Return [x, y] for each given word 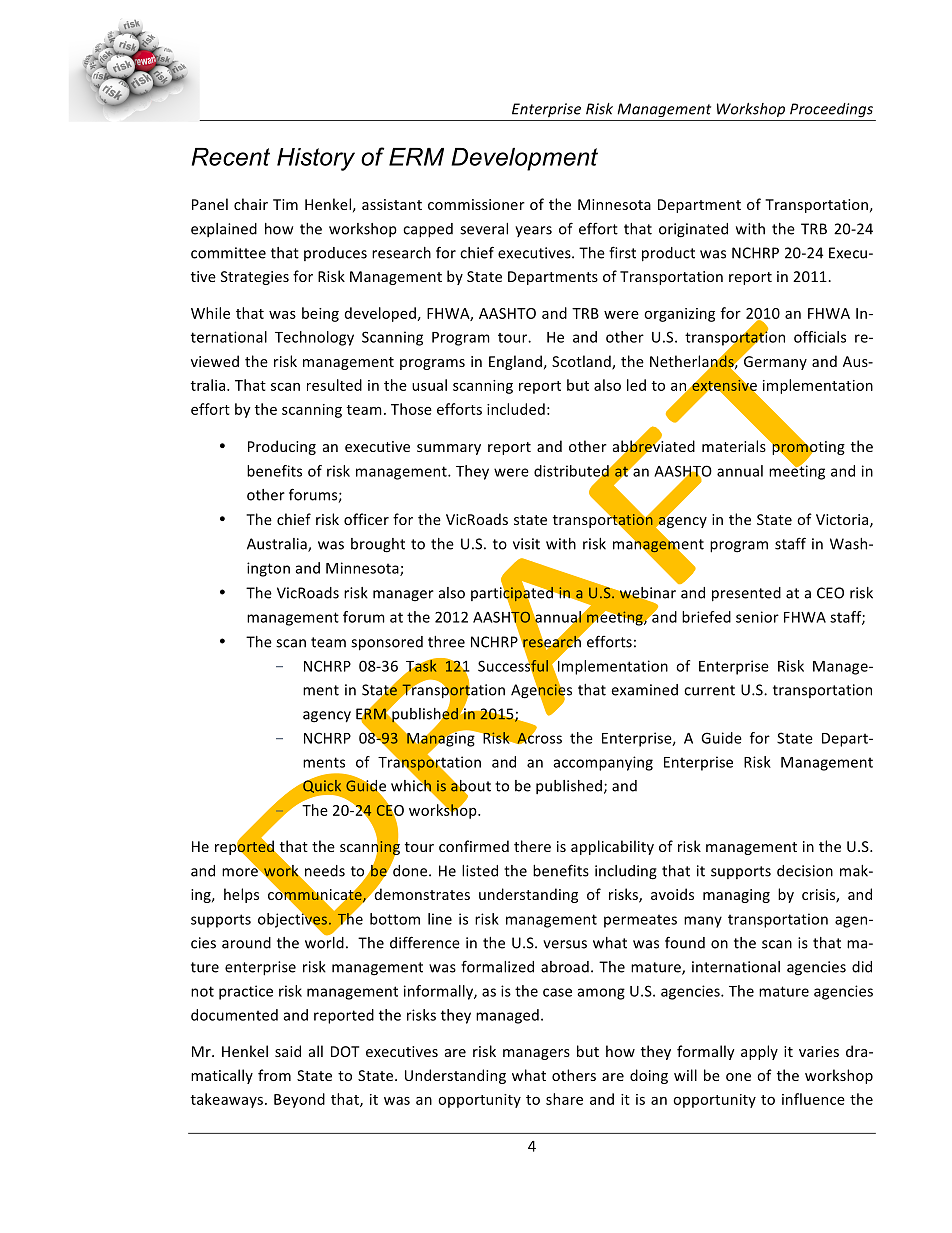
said [288, 1051]
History [316, 159]
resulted [334, 385]
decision [805, 871]
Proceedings [831, 110]
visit [526, 544]
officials [820, 337]
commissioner [476, 204]
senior [757, 617]
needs [325, 871]
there [532, 846]
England [515, 362]
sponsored [387, 643]
